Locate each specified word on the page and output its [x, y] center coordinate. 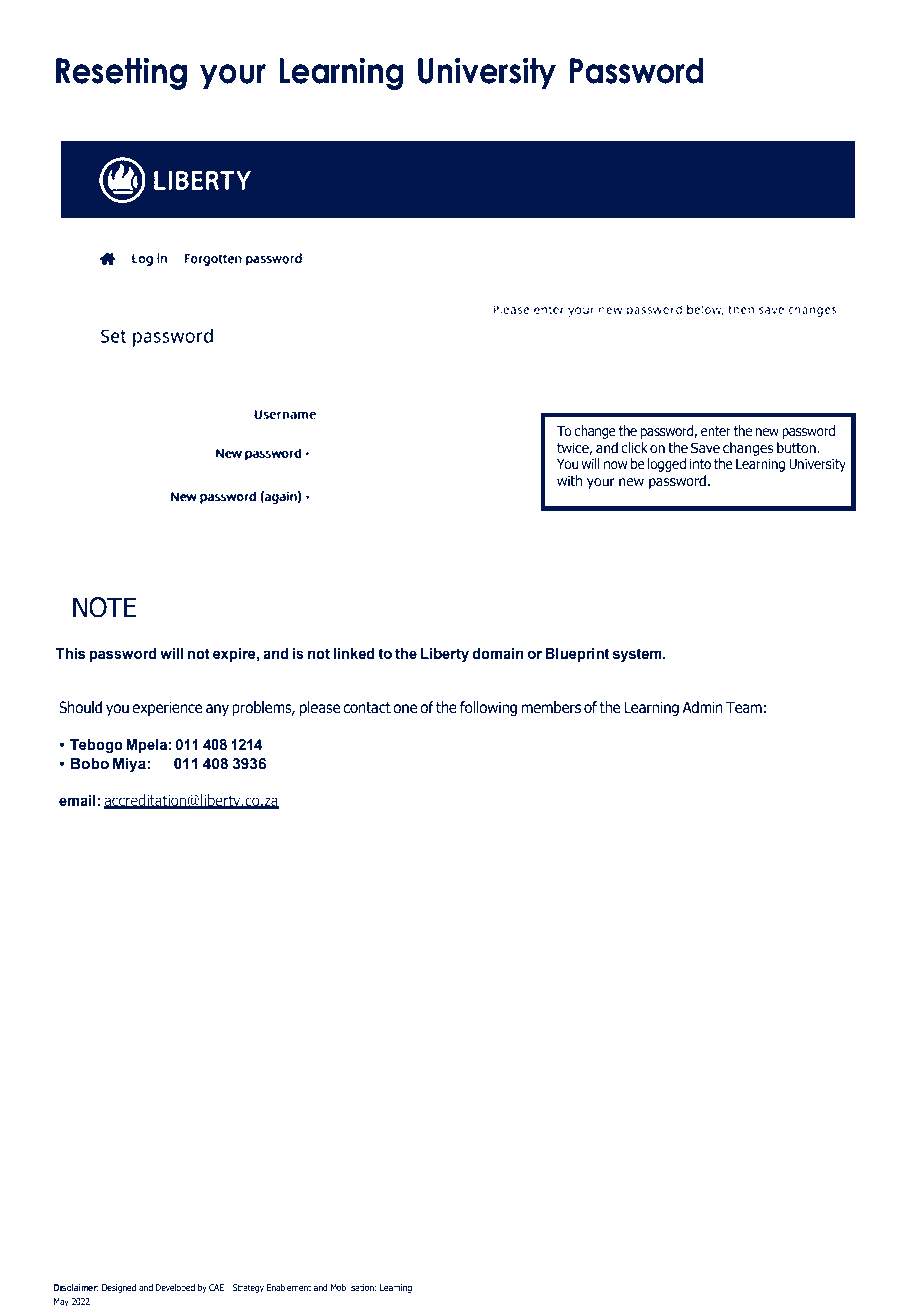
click [634, 447]
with [569, 480]
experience [167, 708]
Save [705, 448]
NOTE [104, 607]
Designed [119, 1288]
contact [367, 708]
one [405, 709]
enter [716, 431]
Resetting [121, 73]
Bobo [90, 763]
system [638, 655]
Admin [702, 707]
